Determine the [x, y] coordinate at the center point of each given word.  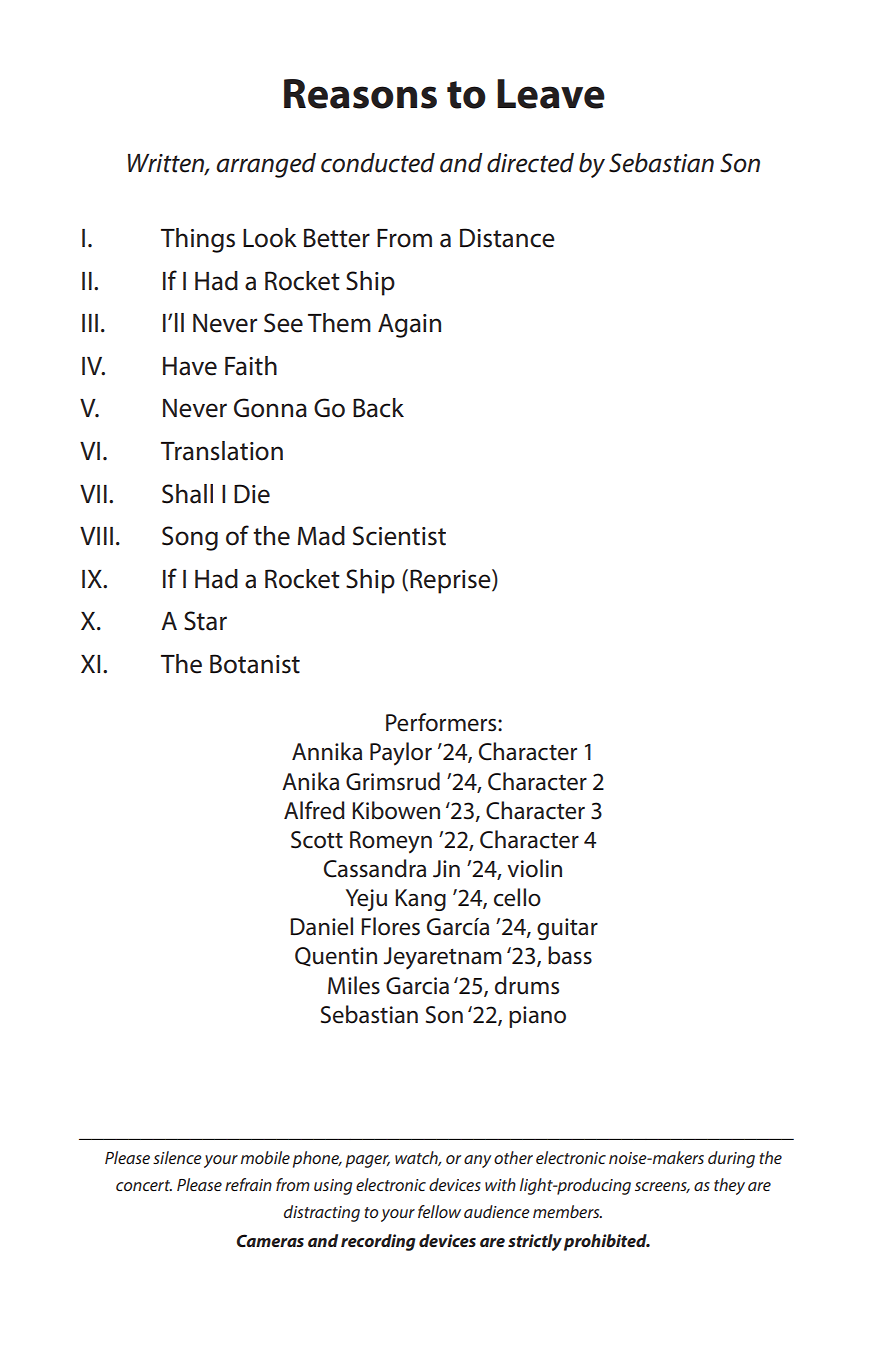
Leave [551, 94]
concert [144, 1185]
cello [517, 897]
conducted [378, 163]
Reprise [451, 581]
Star [205, 621]
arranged [266, 165]
